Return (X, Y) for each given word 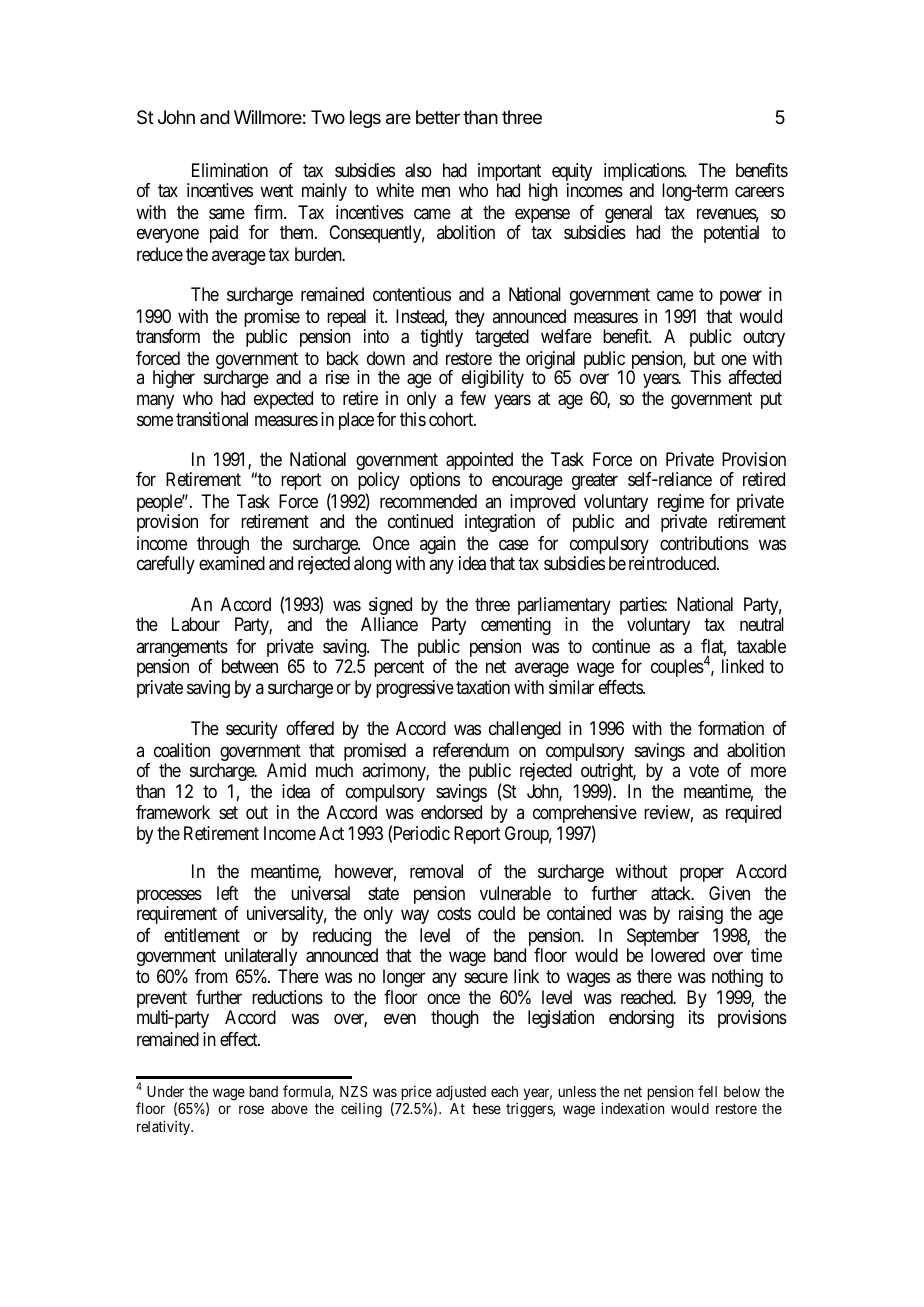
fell (707, 1091)
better (438, 117)
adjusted (460, 1094)
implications (645, 173)
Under (165, 1091)
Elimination (230, 170)
